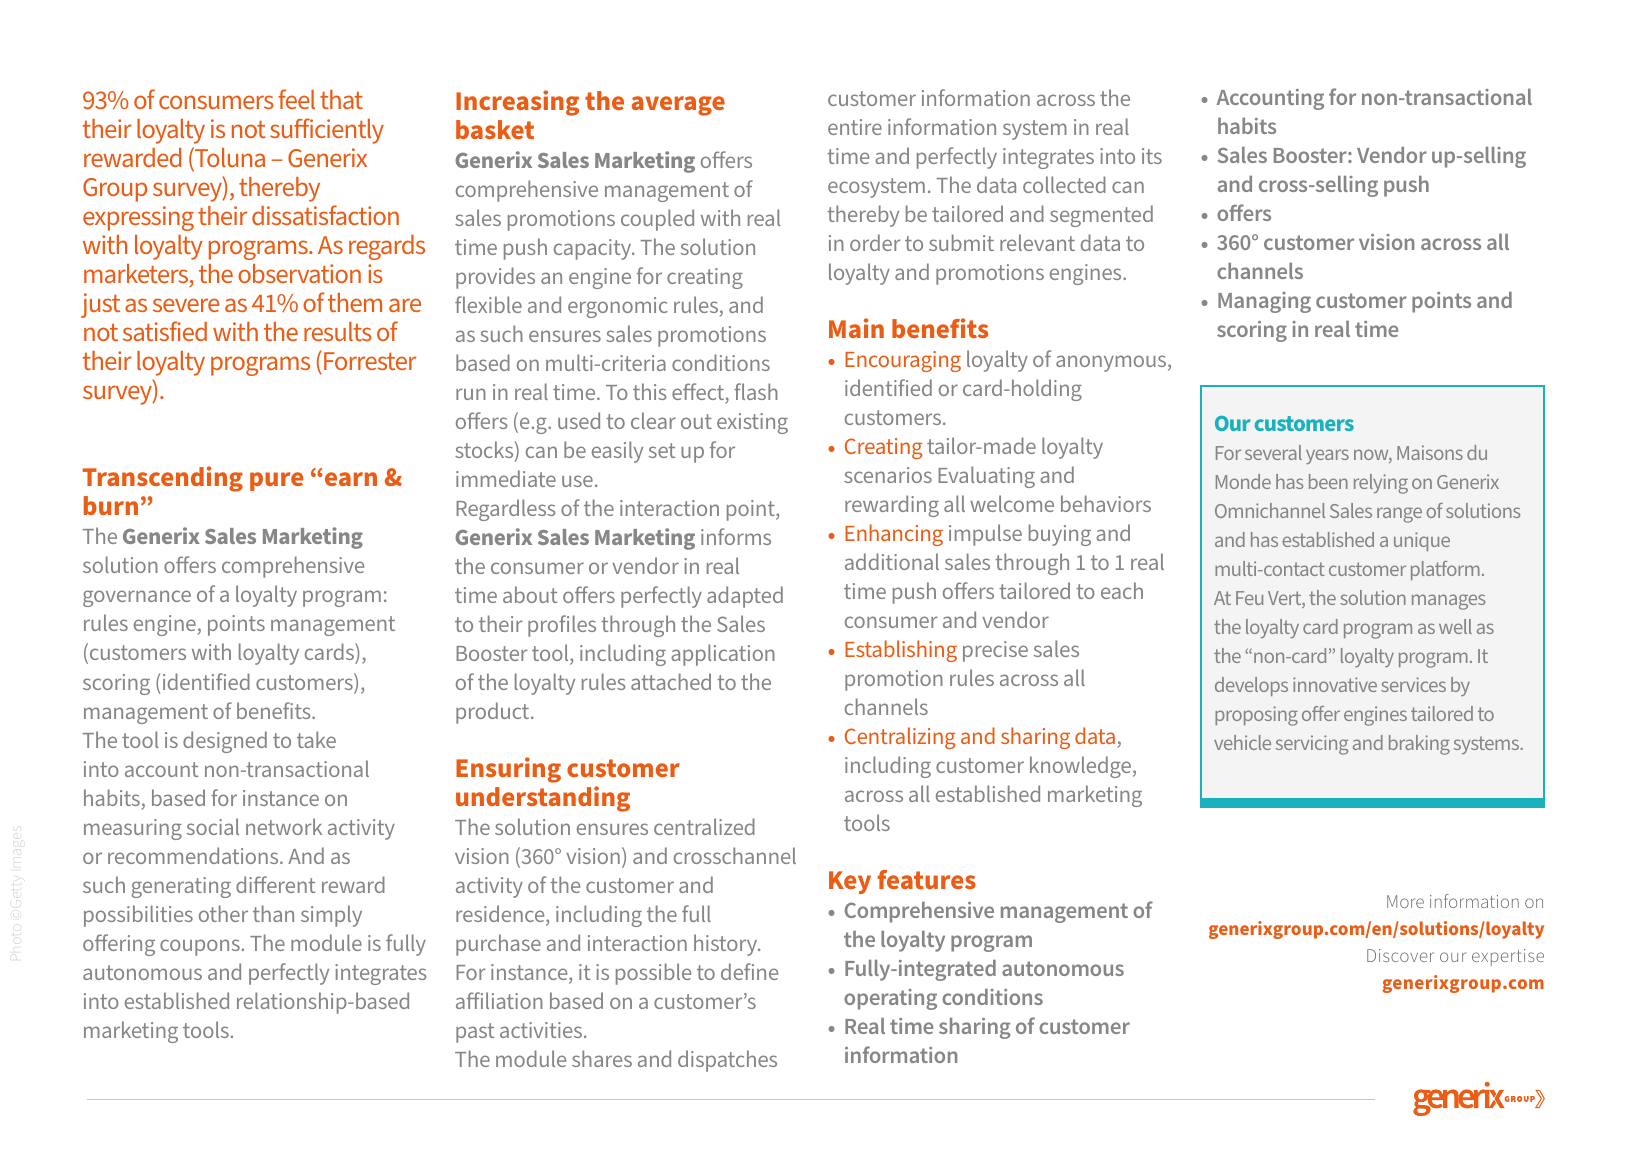  What do you see at coordinates (316, 739) in the document?
I see `take` at bounding box center [316, 739].
